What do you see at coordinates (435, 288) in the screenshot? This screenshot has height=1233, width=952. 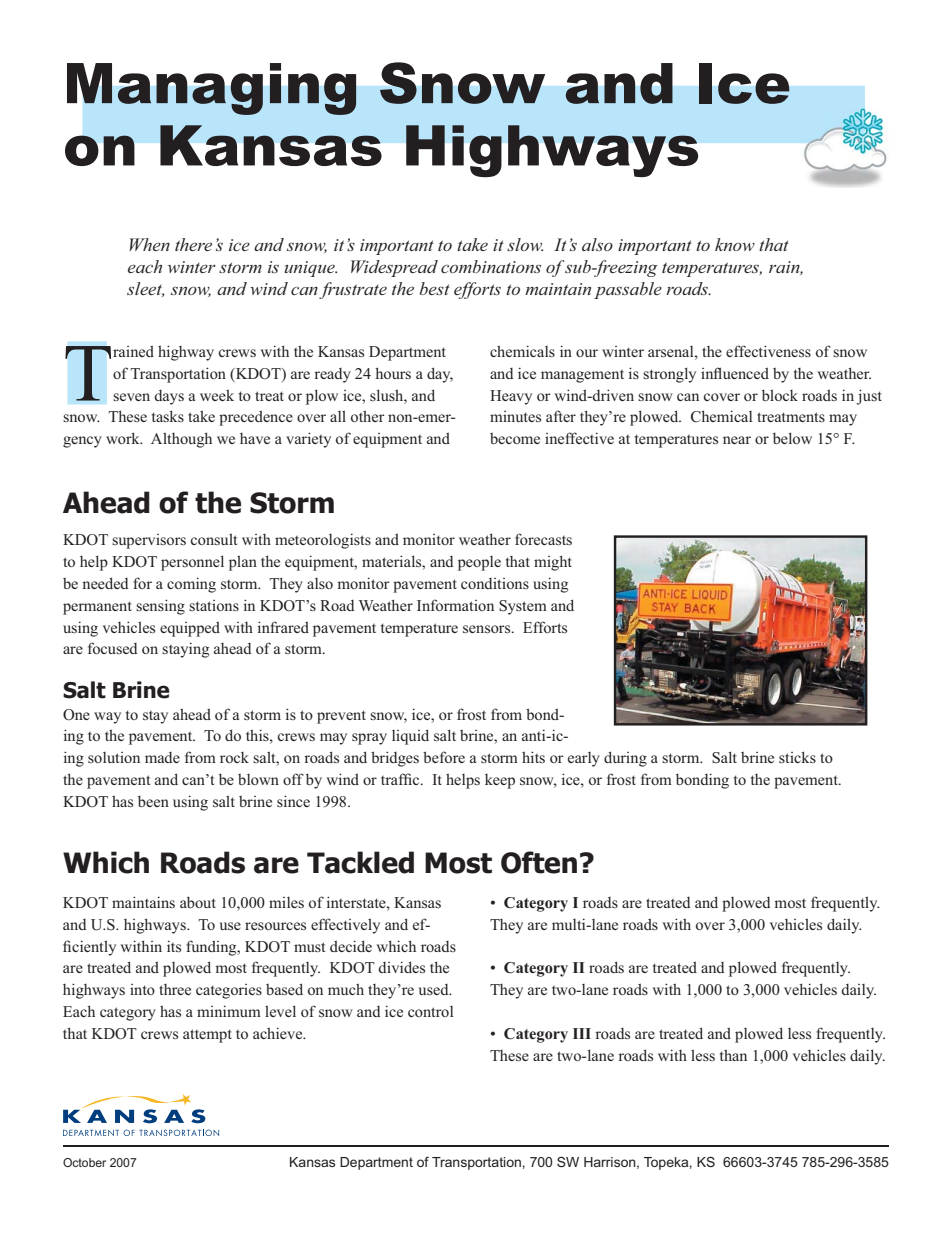 I see `best` at bounding box center [435, 288].
